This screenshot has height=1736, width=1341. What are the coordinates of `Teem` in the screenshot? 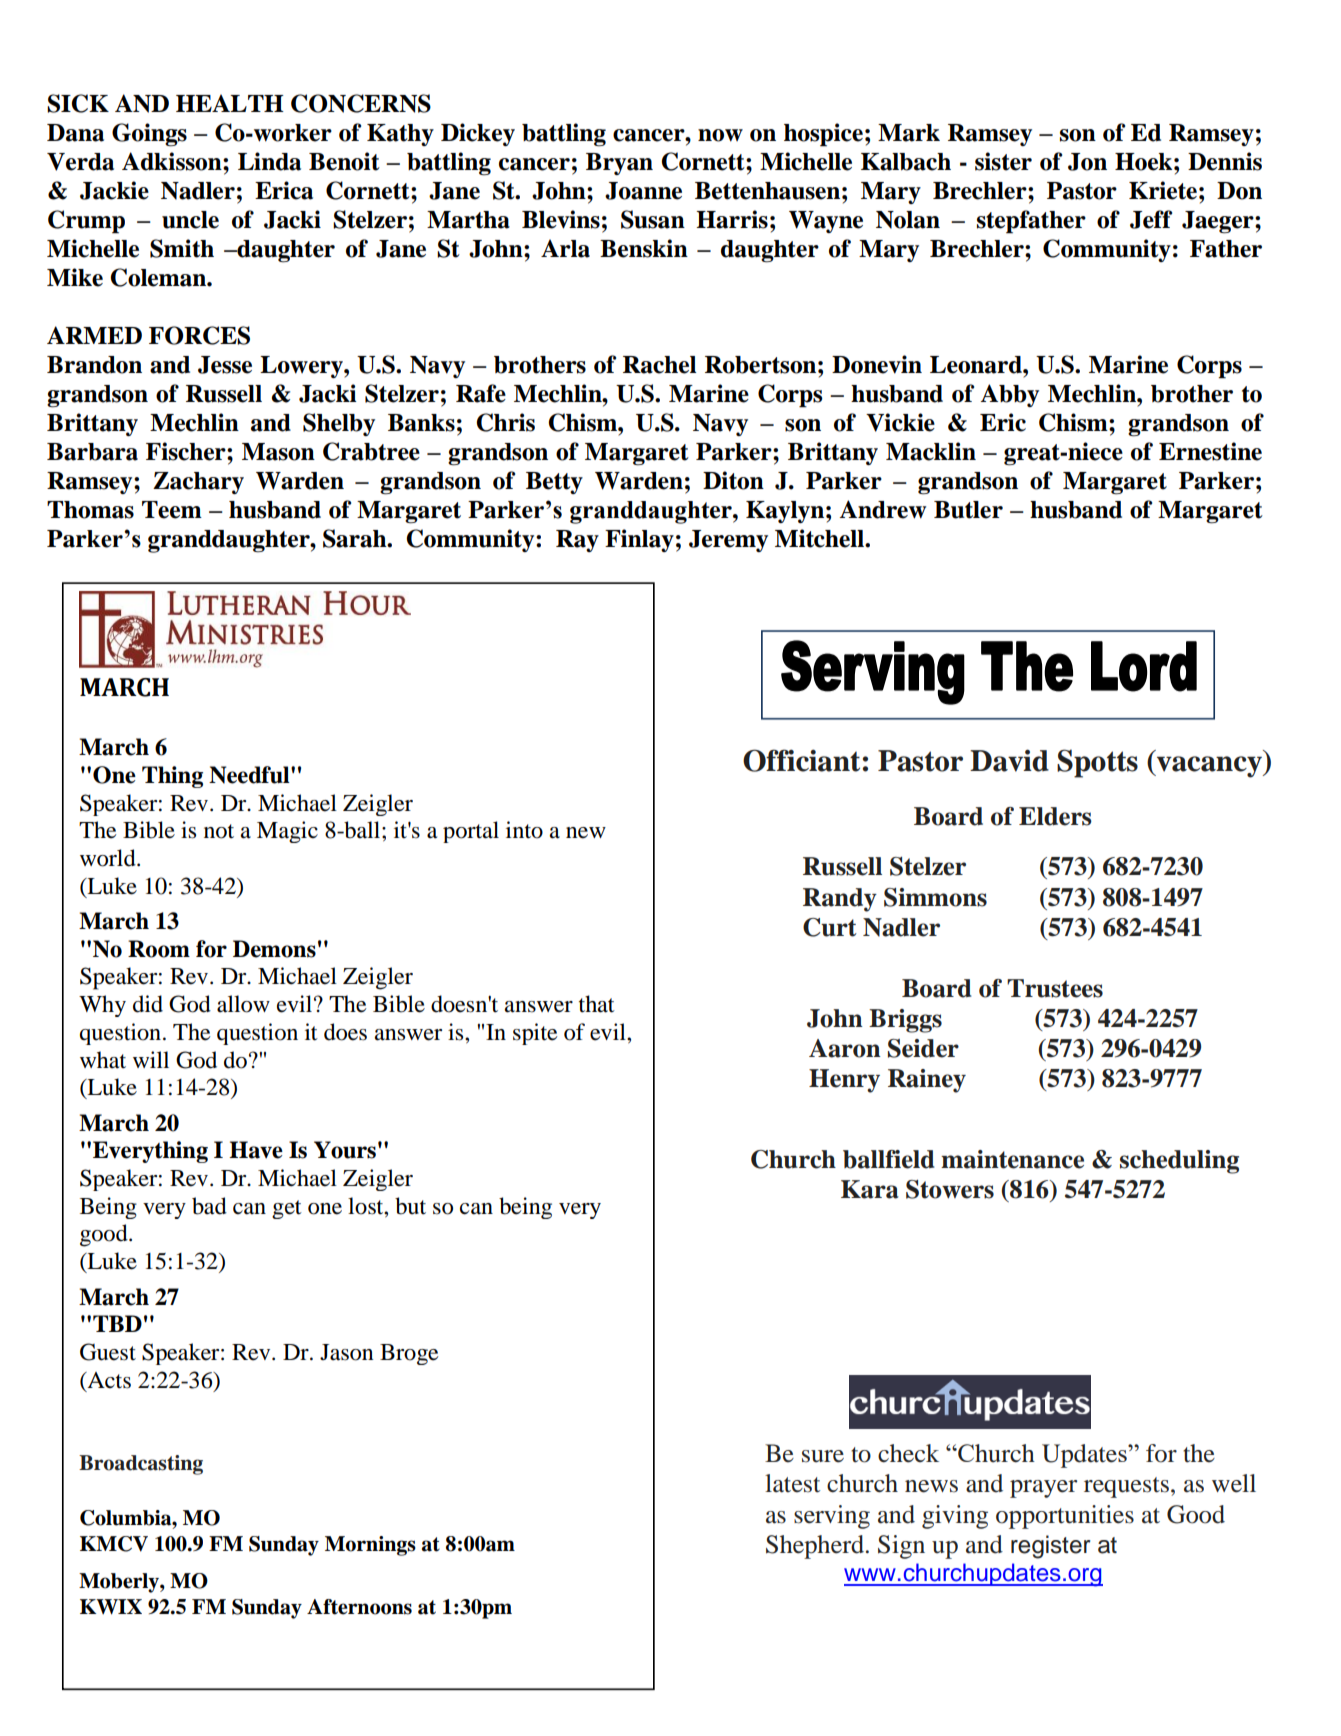 It's located at (172, 510).
